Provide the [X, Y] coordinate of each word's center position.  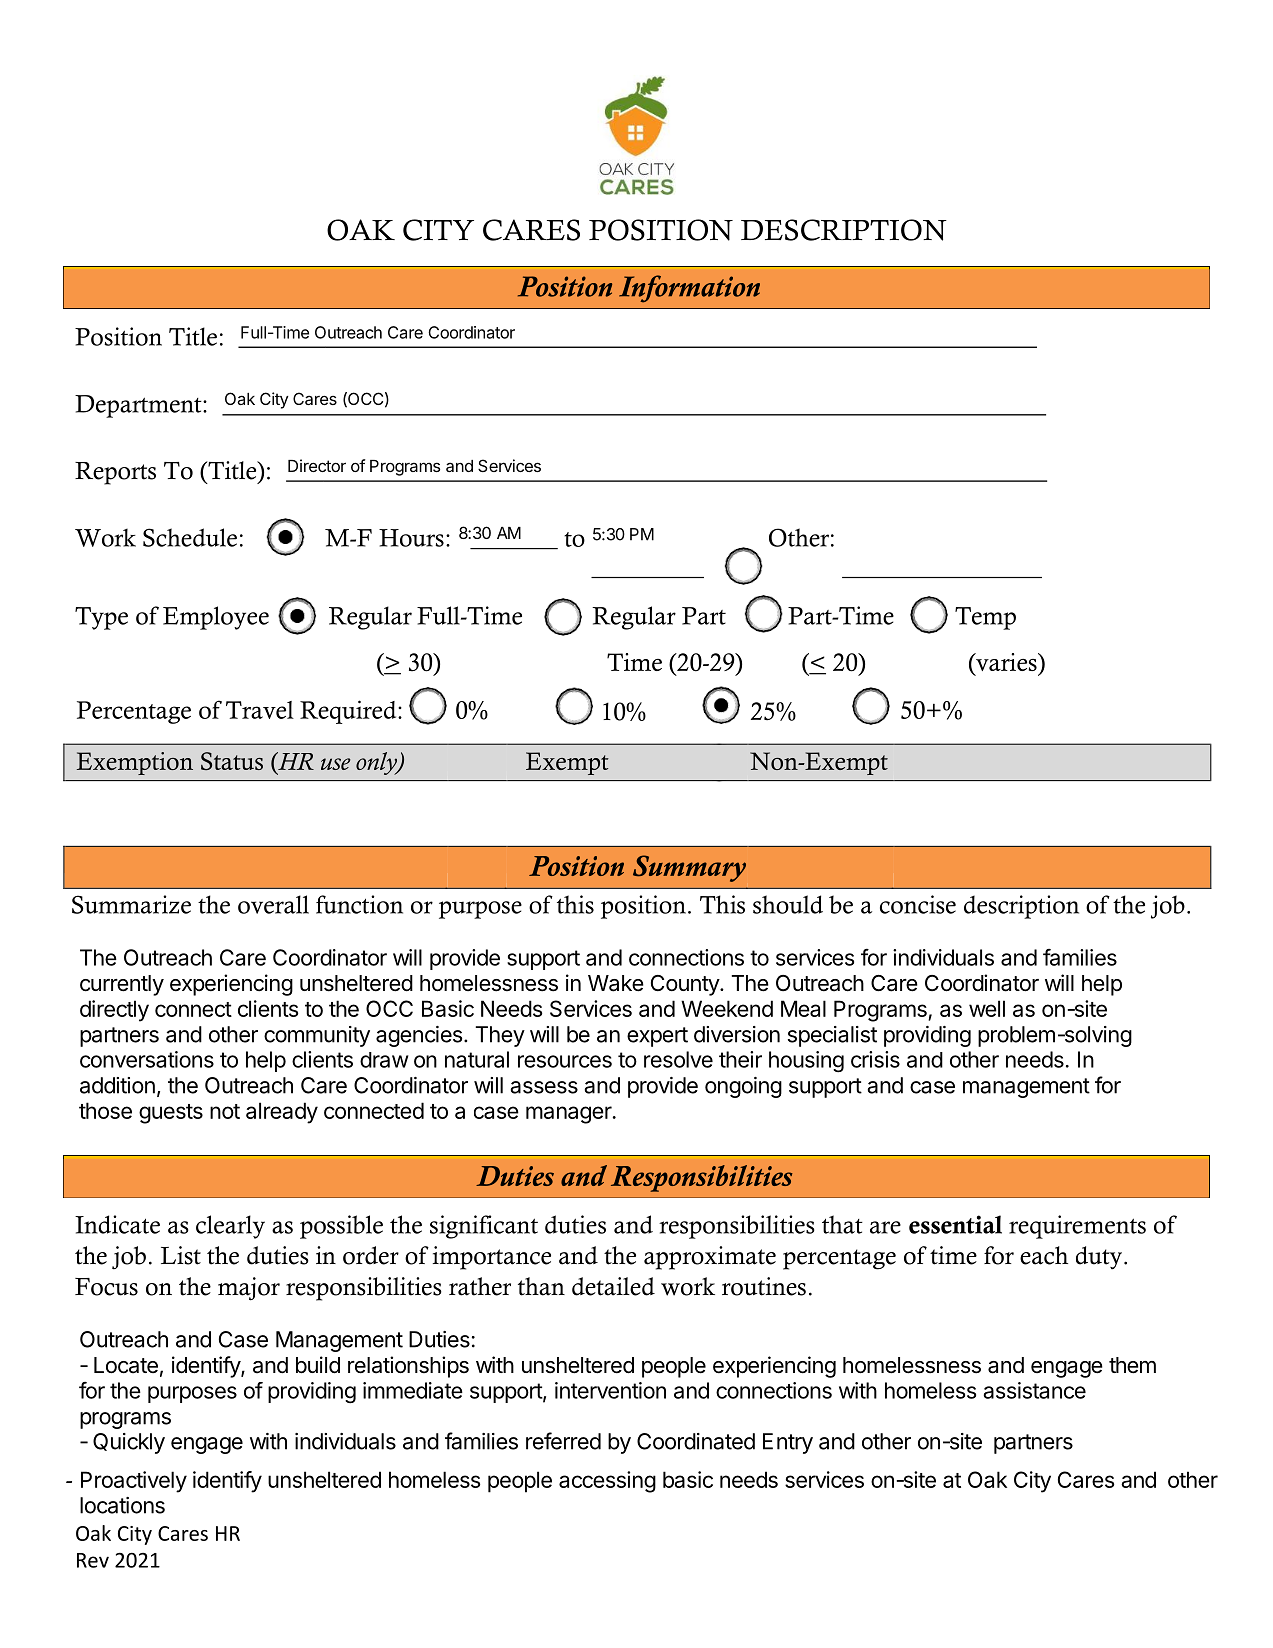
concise [918, 904]
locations [122, 1505]
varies [1006, 662]
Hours [411, 538]
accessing [607, 1482]
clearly [230, 1227]
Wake [616, 983]
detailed [613, 1286]
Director [317, 465]
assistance [1034, 1390]
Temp [985, 618]
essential [955, 1224]
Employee [216, 618]
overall [273, 904]
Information [689, 289]
